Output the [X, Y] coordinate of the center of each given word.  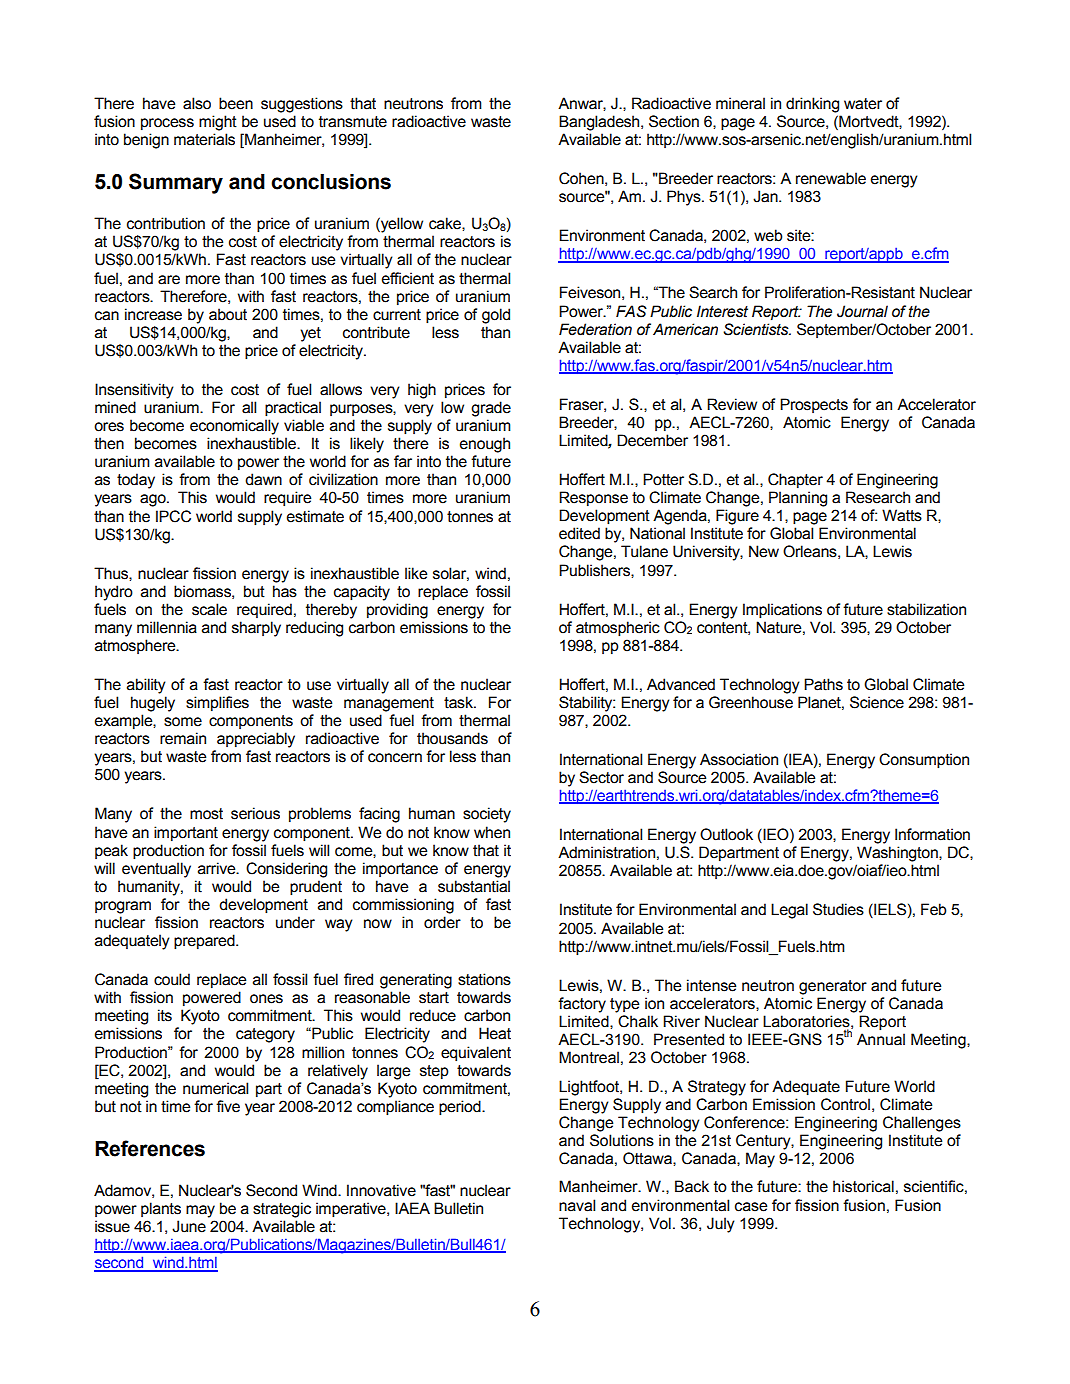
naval [577, 1205]
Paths [823, 684]
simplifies [217, 703]
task [459, 702]
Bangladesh [600, 123]
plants [161, 1209]
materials [204, 139]
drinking [812, 105]
